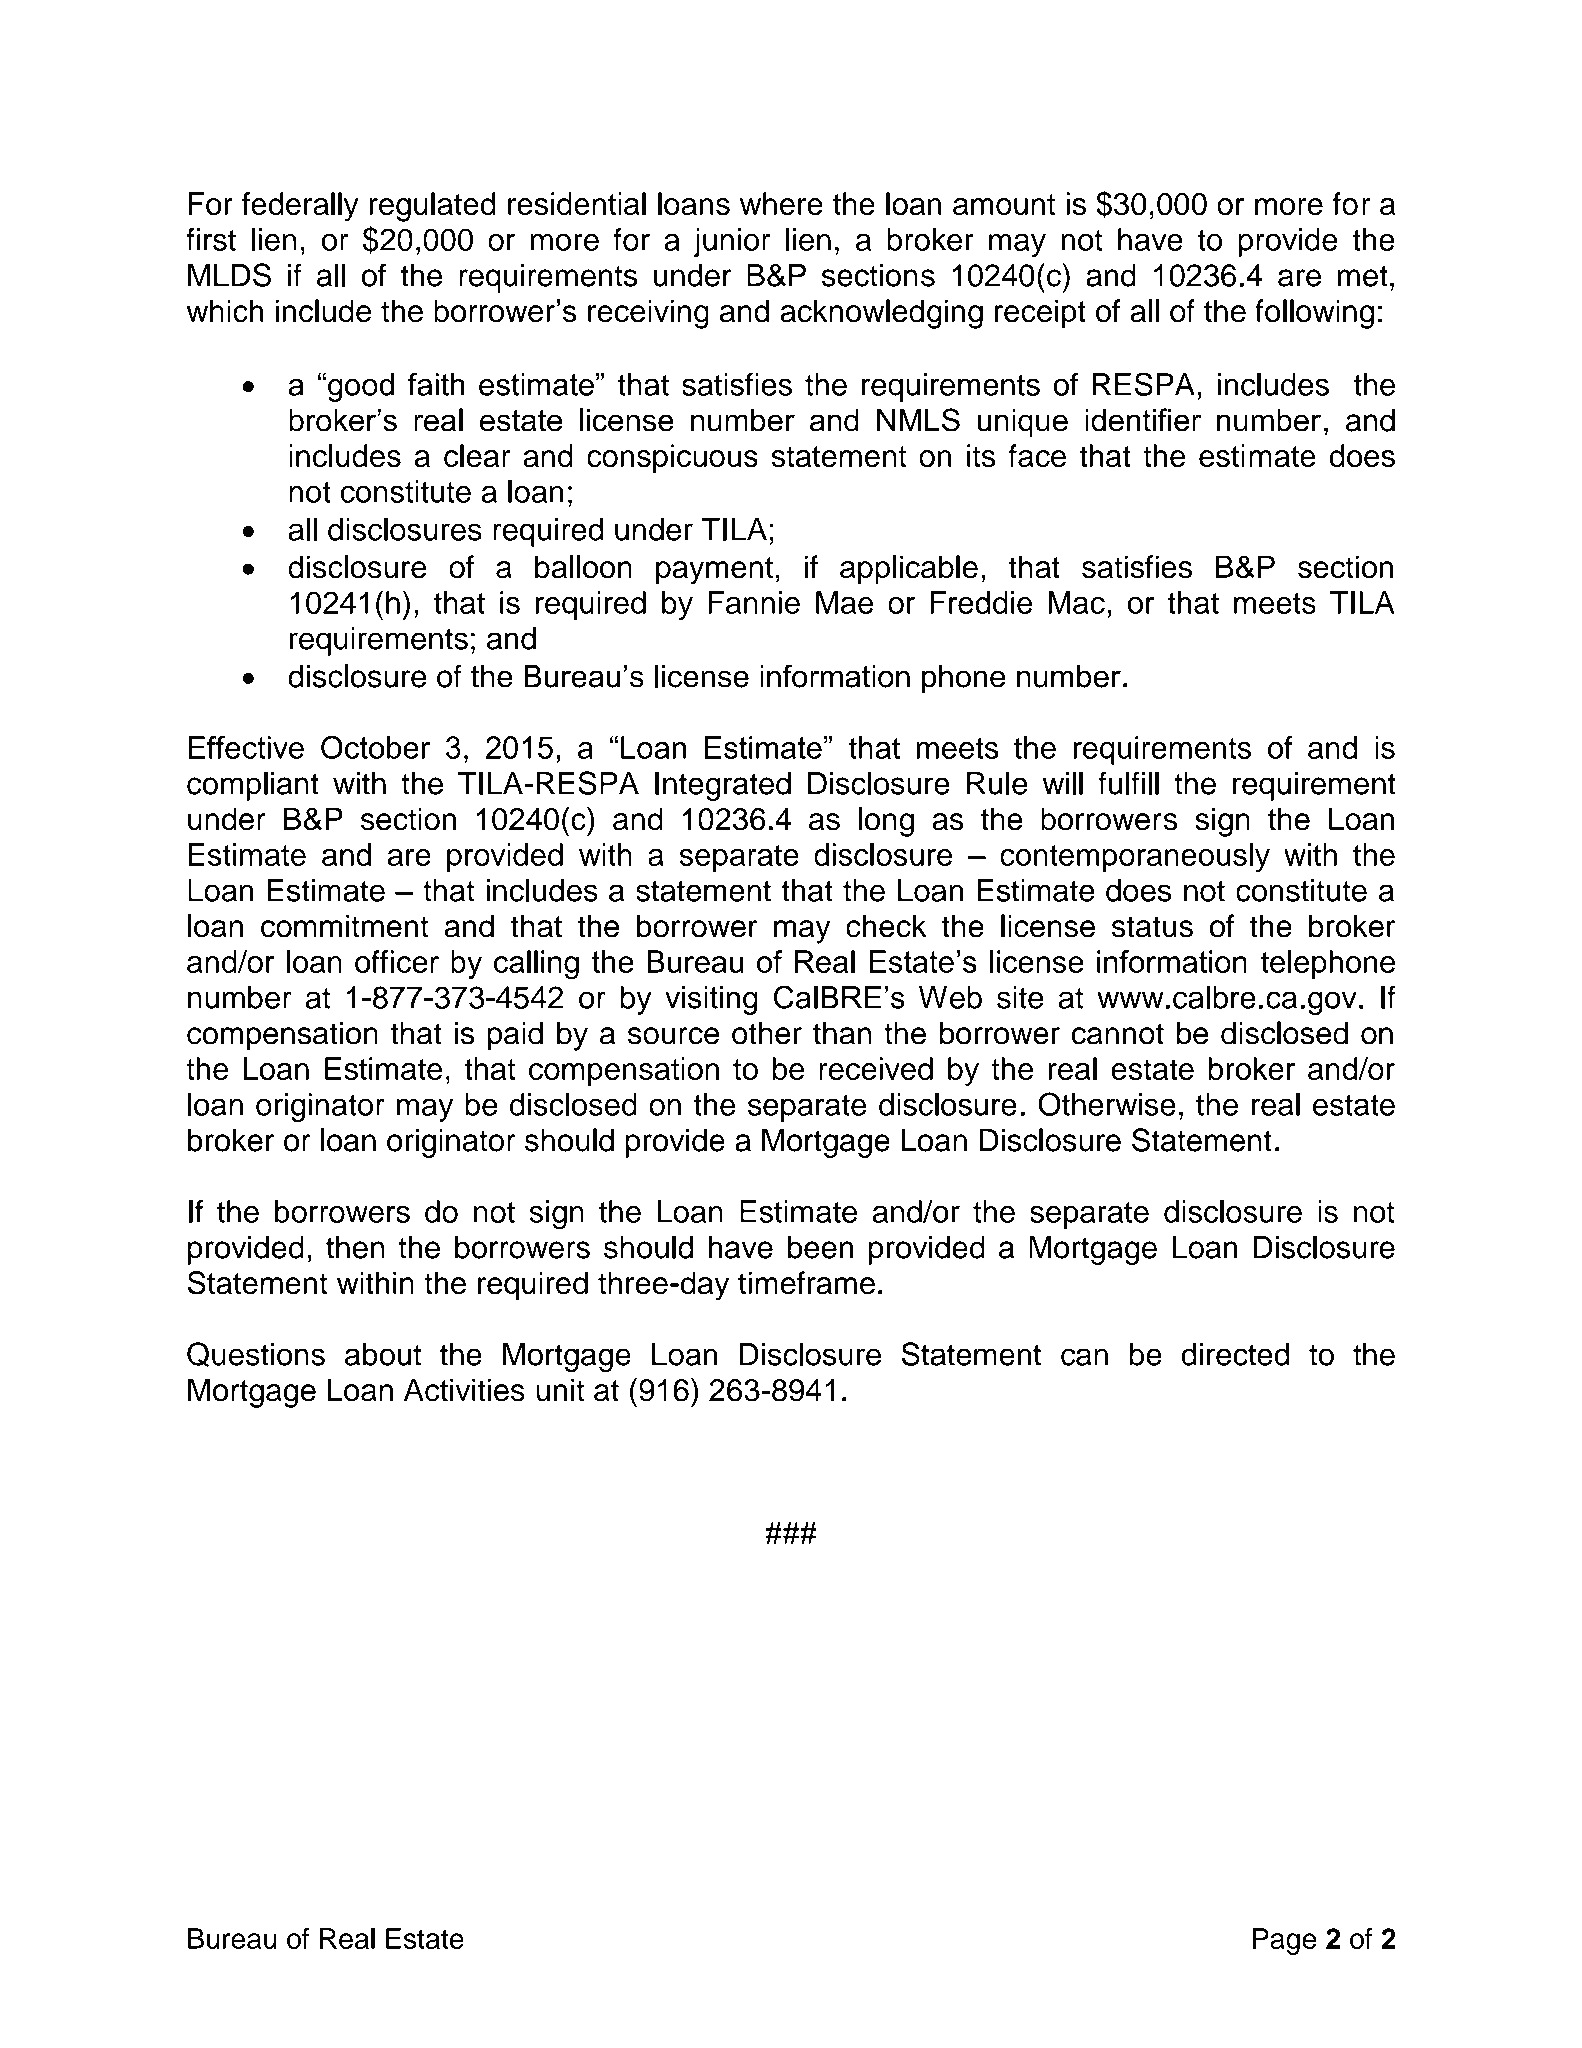 The image size is (1582, 2048). Describe the element at coordinates (732, 242) in the image. I see `junior` at that location.
